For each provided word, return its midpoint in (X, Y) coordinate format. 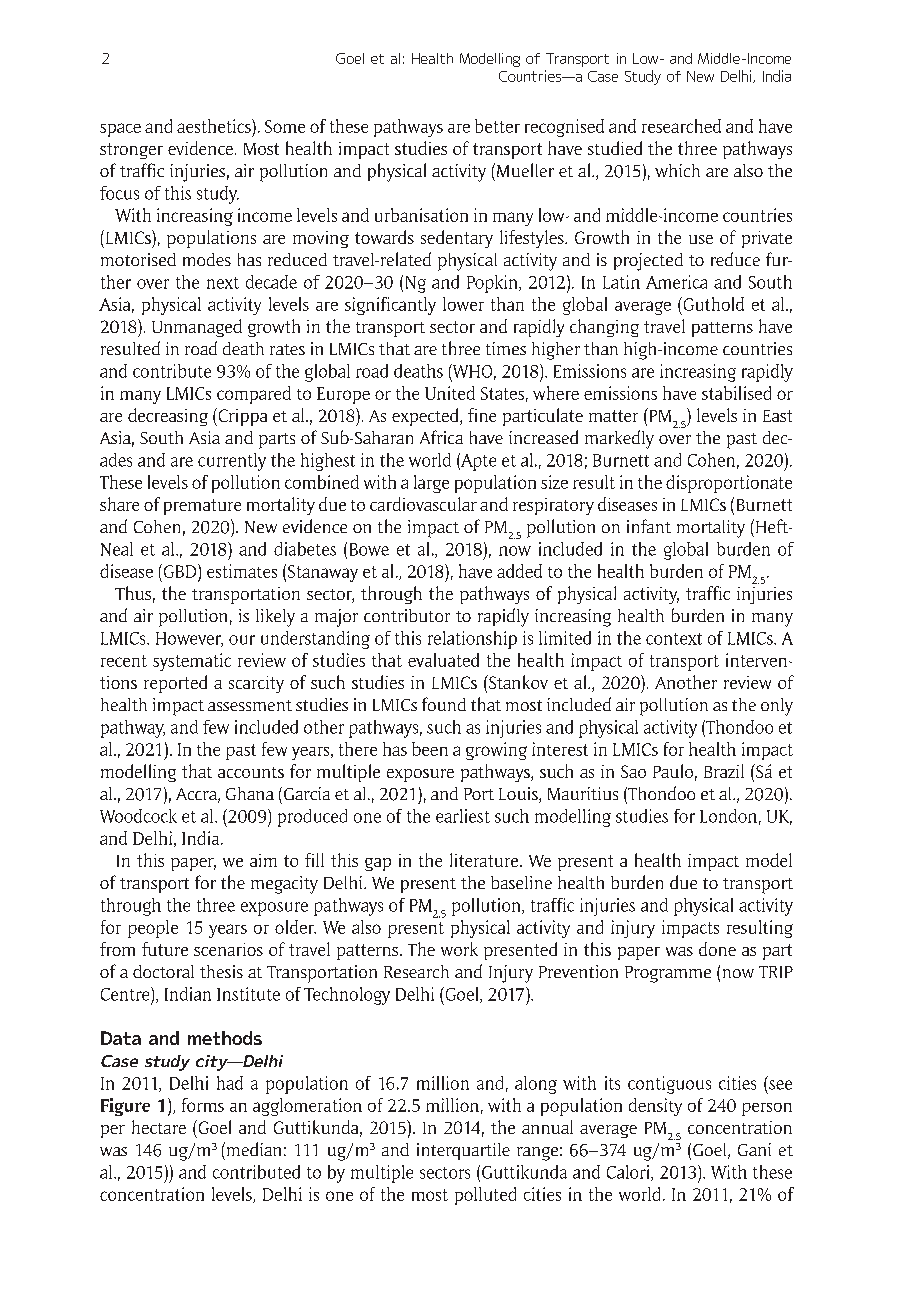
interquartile (463, 1151)
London (728, 816)
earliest (463, 816)
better (497, 126)
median (252, 1149)
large (431, 484)
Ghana (250, 793)
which (677, 170)
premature (202, 507)
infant (649, 526)
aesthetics (215, 126)
